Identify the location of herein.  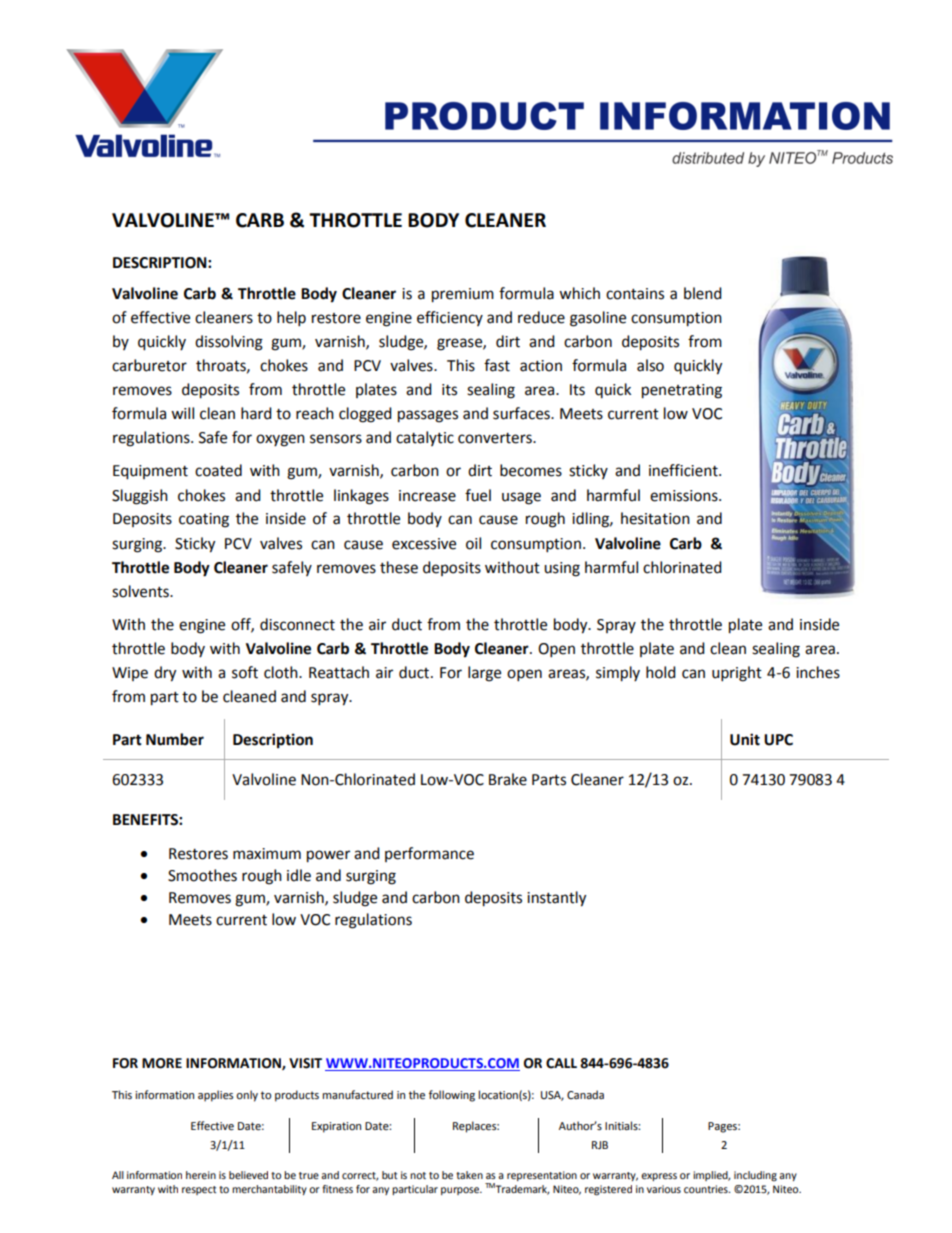
(201, 1175).
